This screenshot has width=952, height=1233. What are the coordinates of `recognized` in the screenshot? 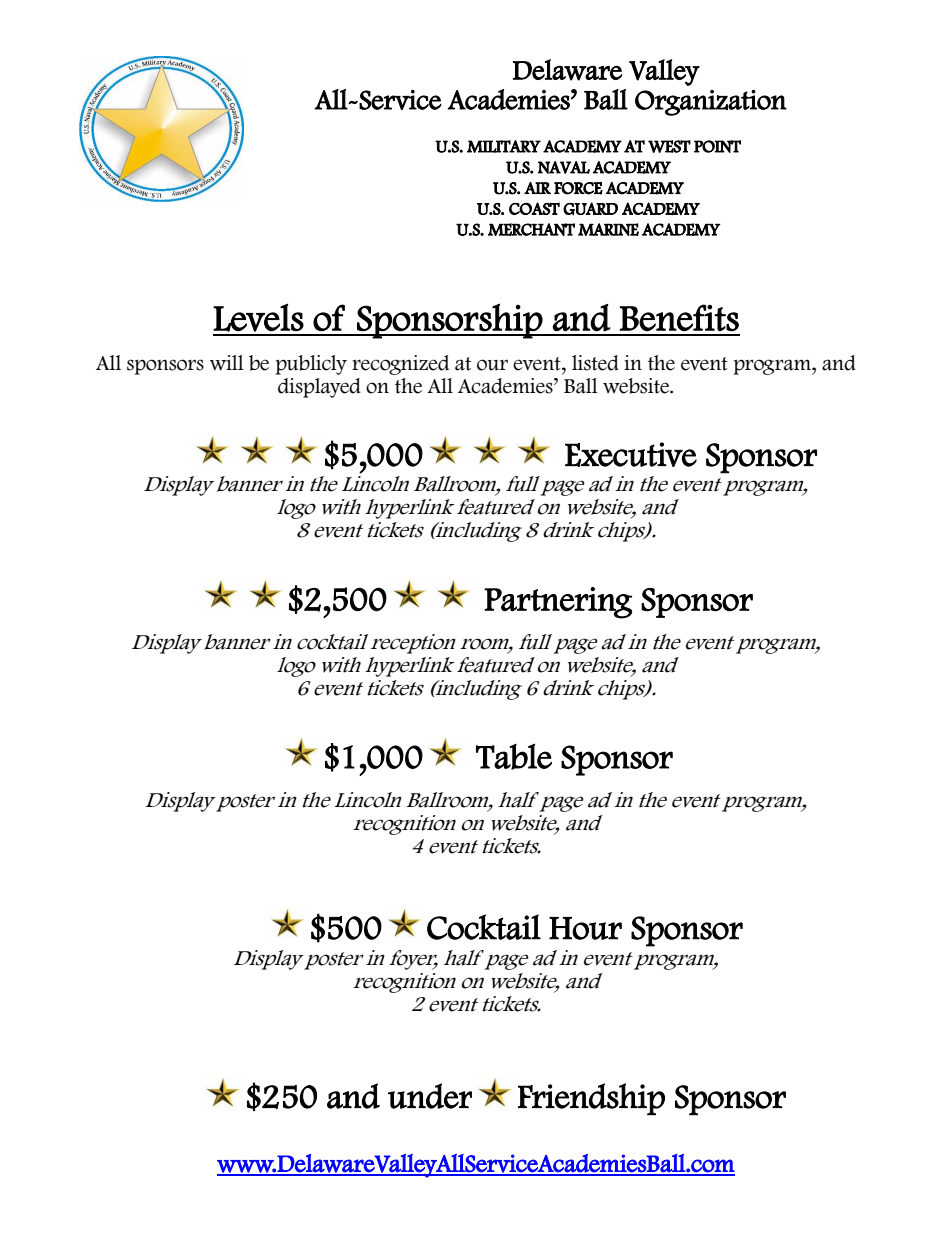 It's located at (400, 365).
